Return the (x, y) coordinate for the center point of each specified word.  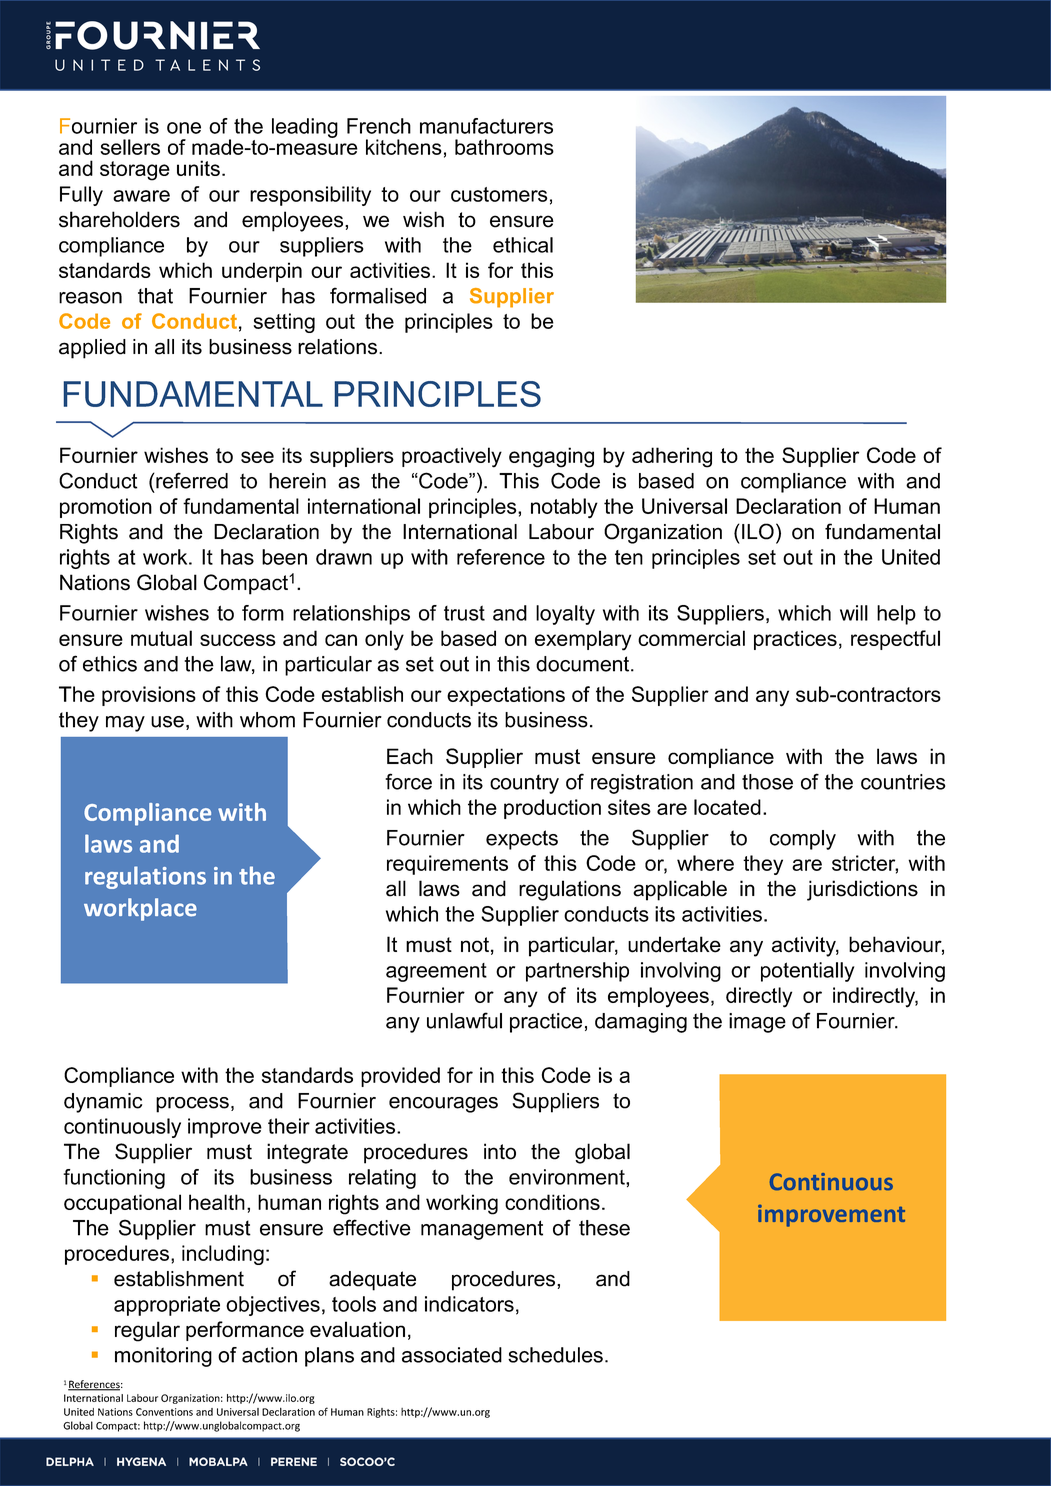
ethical (523, 245)
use (167, 722)
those (767, 782)
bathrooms (504, 147)
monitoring (163, 1357)
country (524, 784)
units (198, 168)
